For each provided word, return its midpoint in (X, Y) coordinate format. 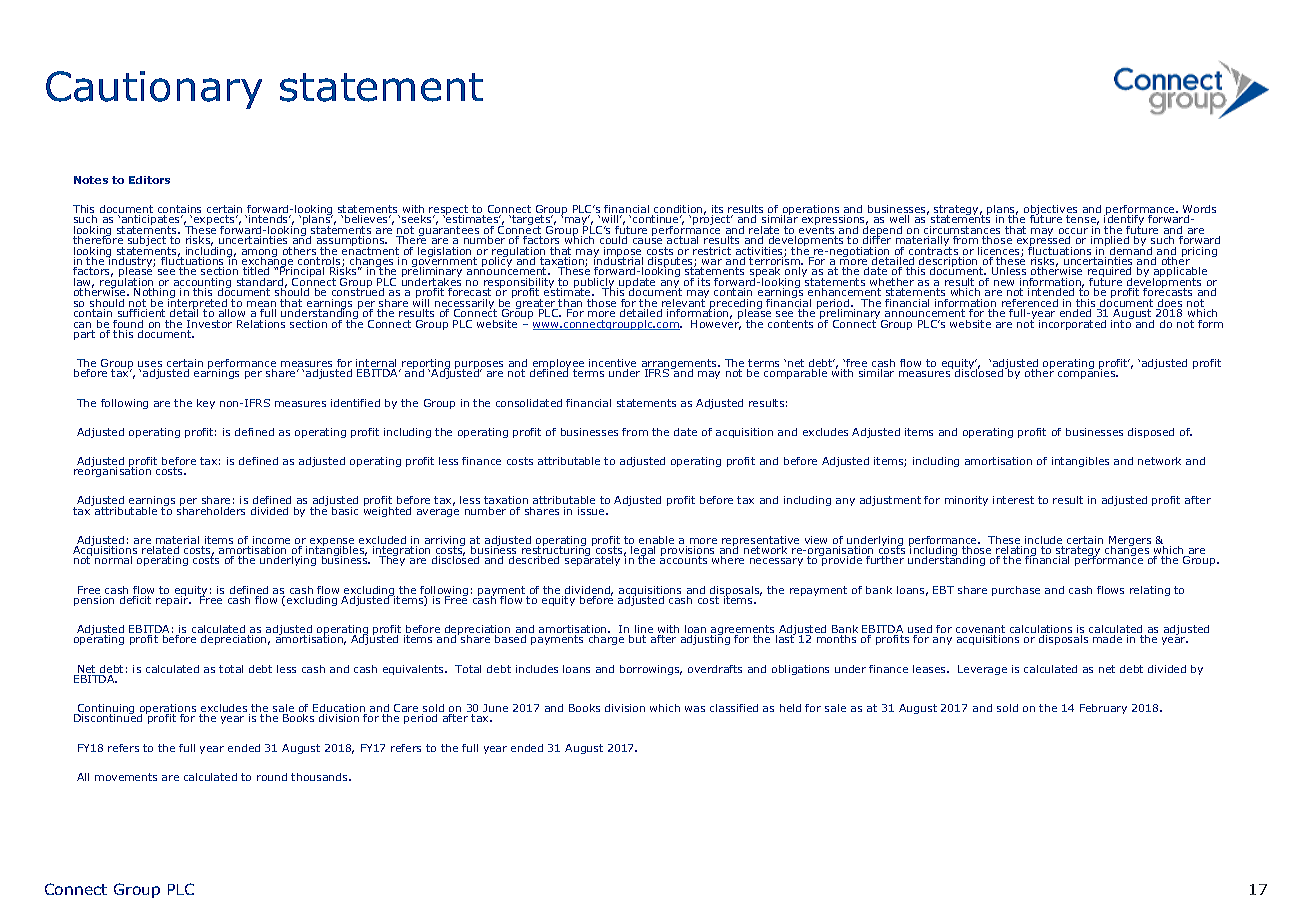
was (695, 709)
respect (448, 211)
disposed (1151, 433)
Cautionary (154, 90)
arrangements (679, 365)
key (206, 404)
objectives (1051, 211)
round (272, 777)
